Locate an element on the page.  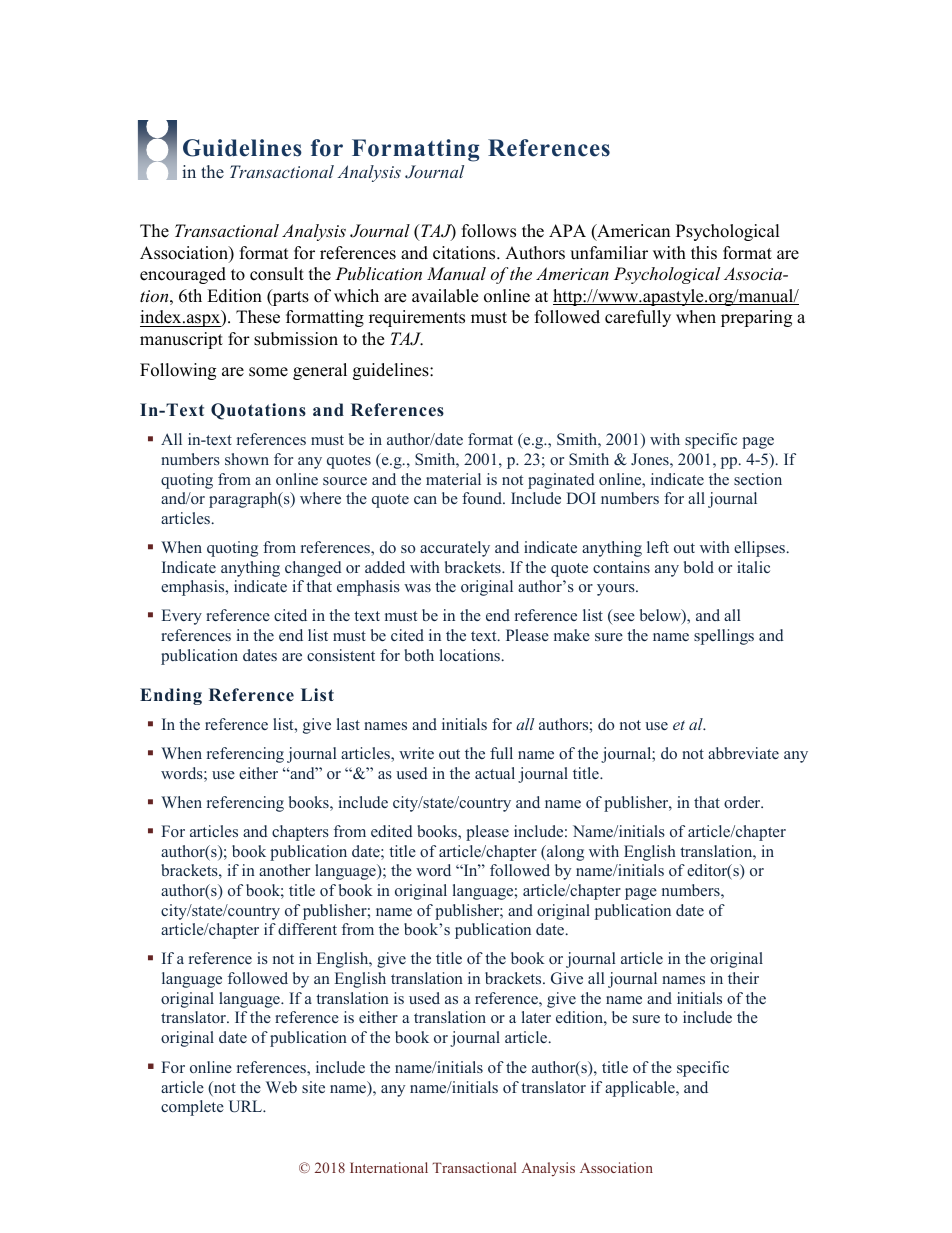
both is located at coordinates (419, 655).
